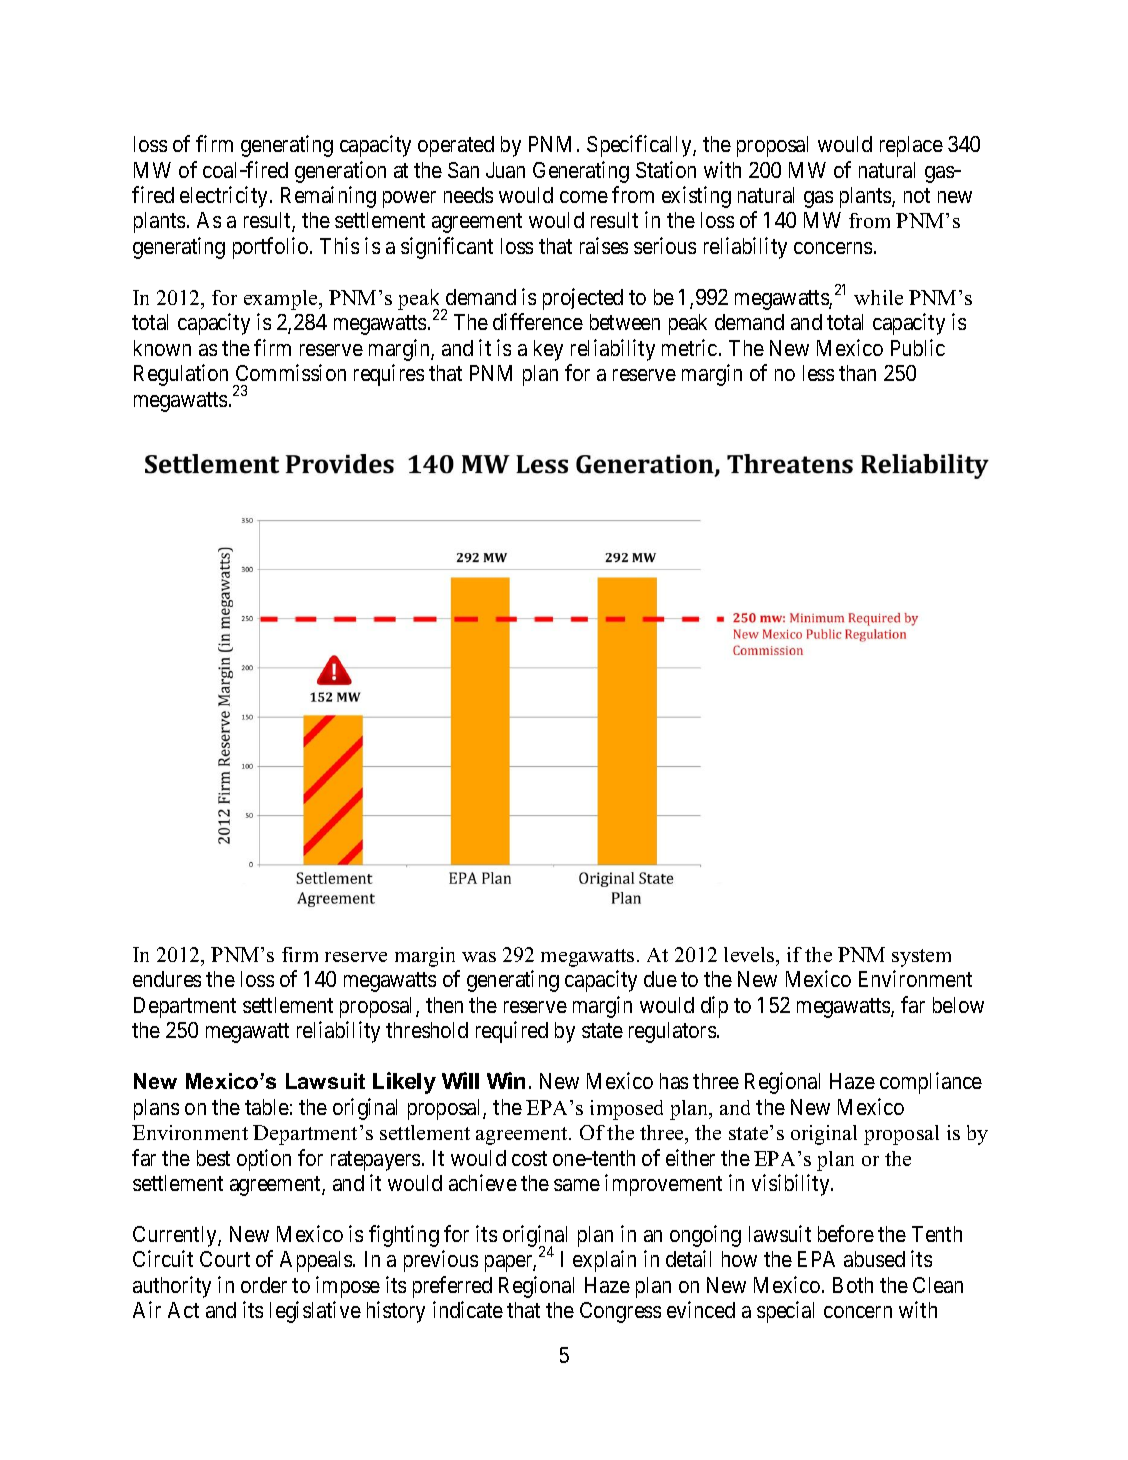  Describe the element at coordinates (604, 1261) in the screenshot. I see `explain` at that location.
